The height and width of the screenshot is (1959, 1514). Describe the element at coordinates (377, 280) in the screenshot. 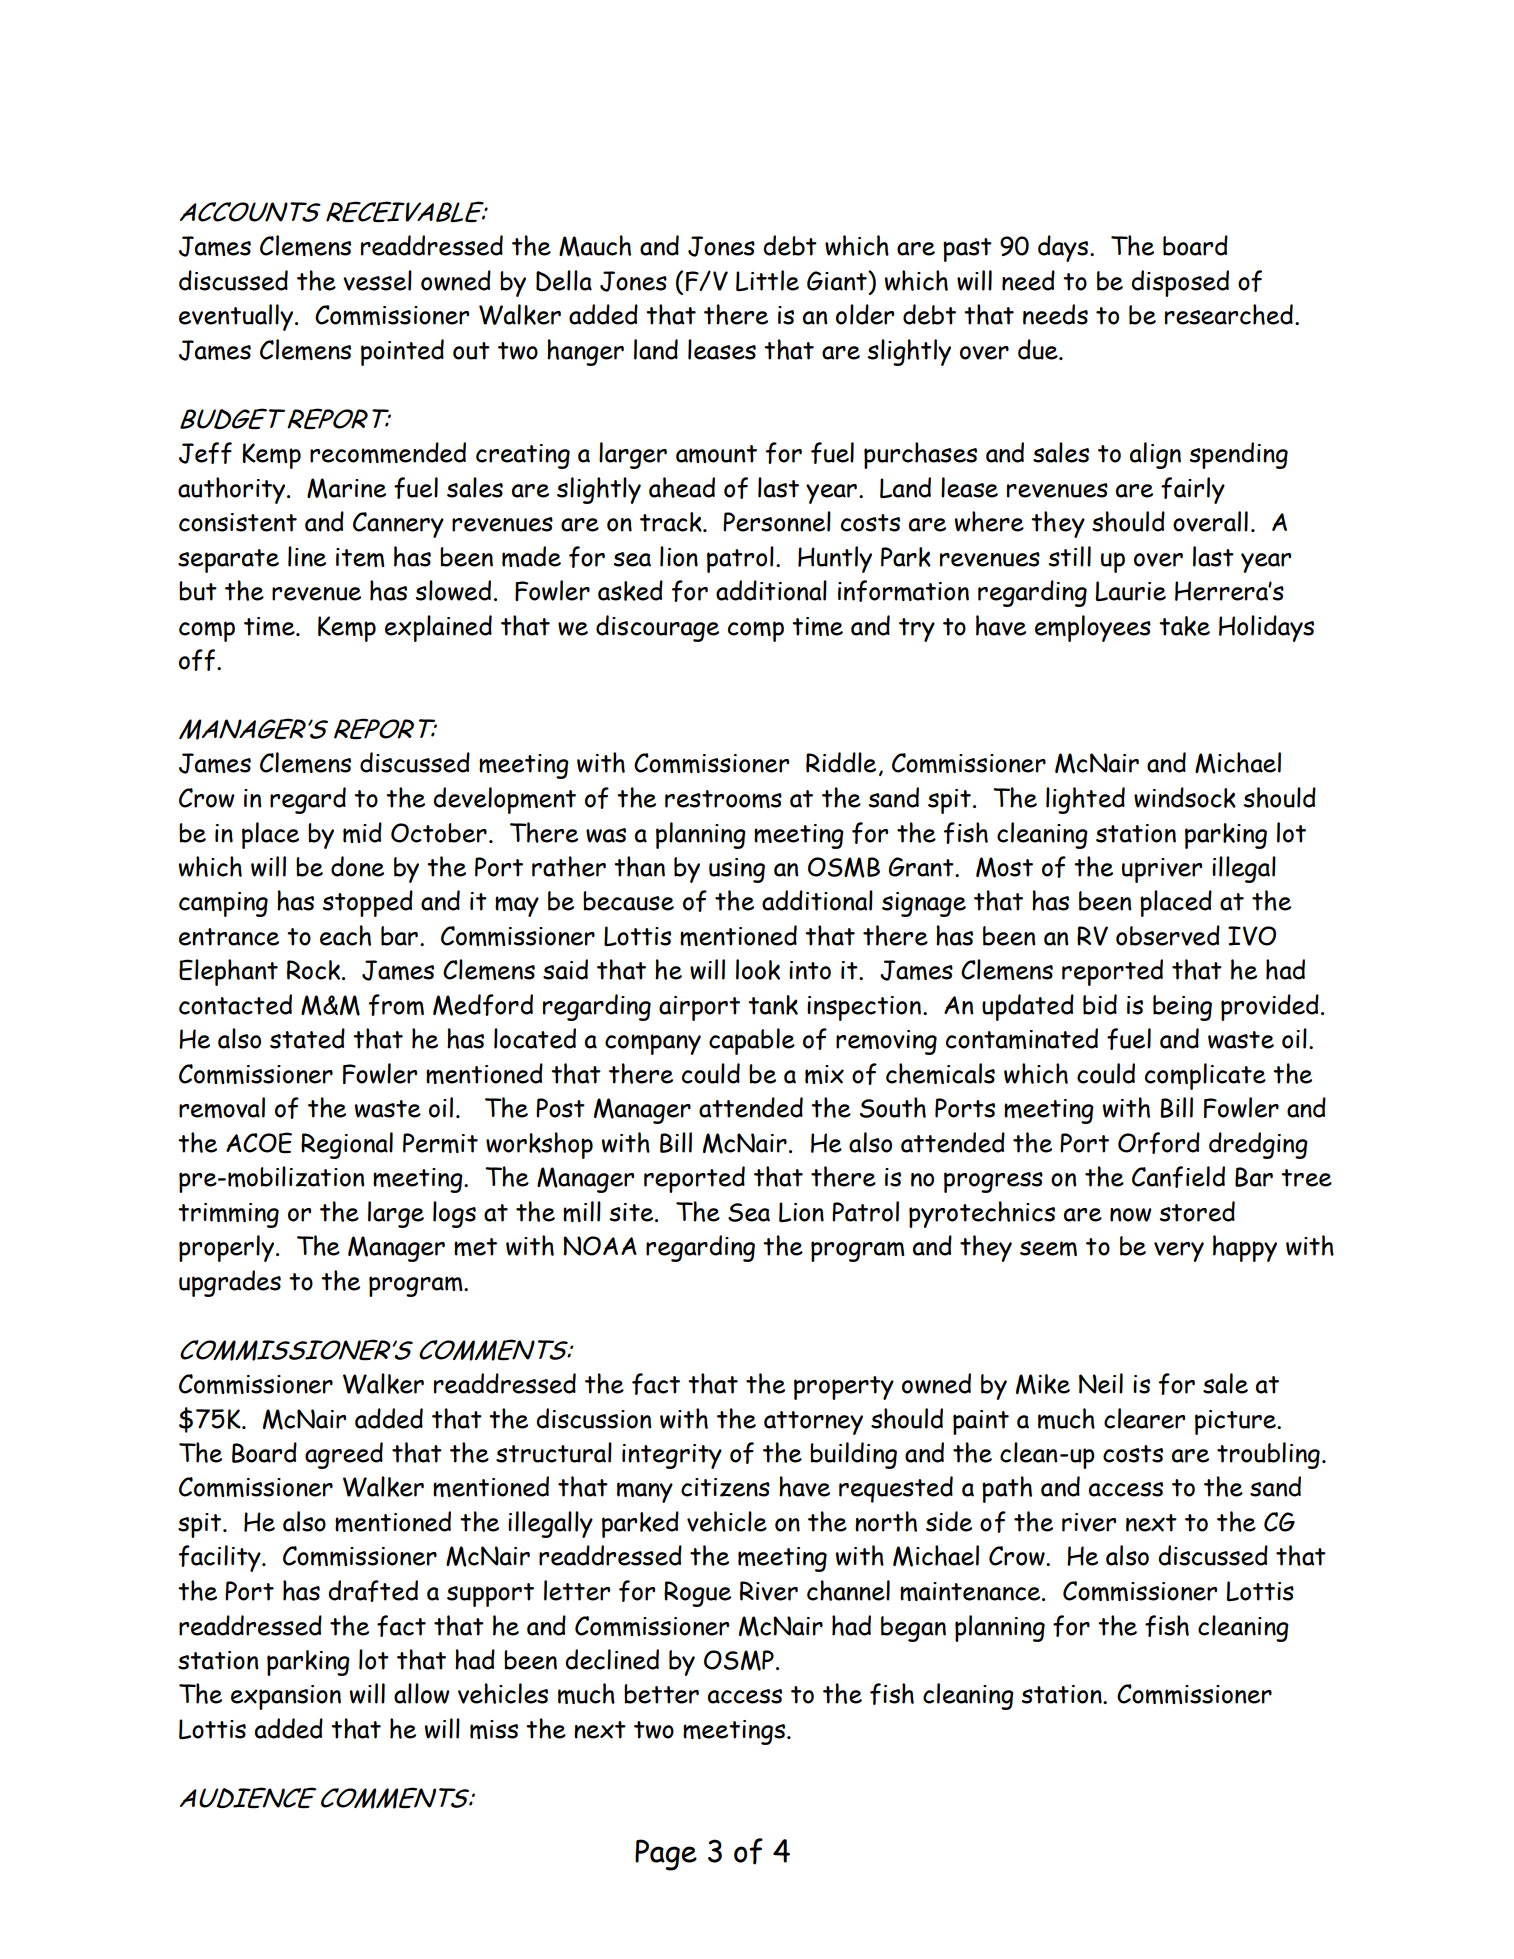

I see `vessel` at that location.
